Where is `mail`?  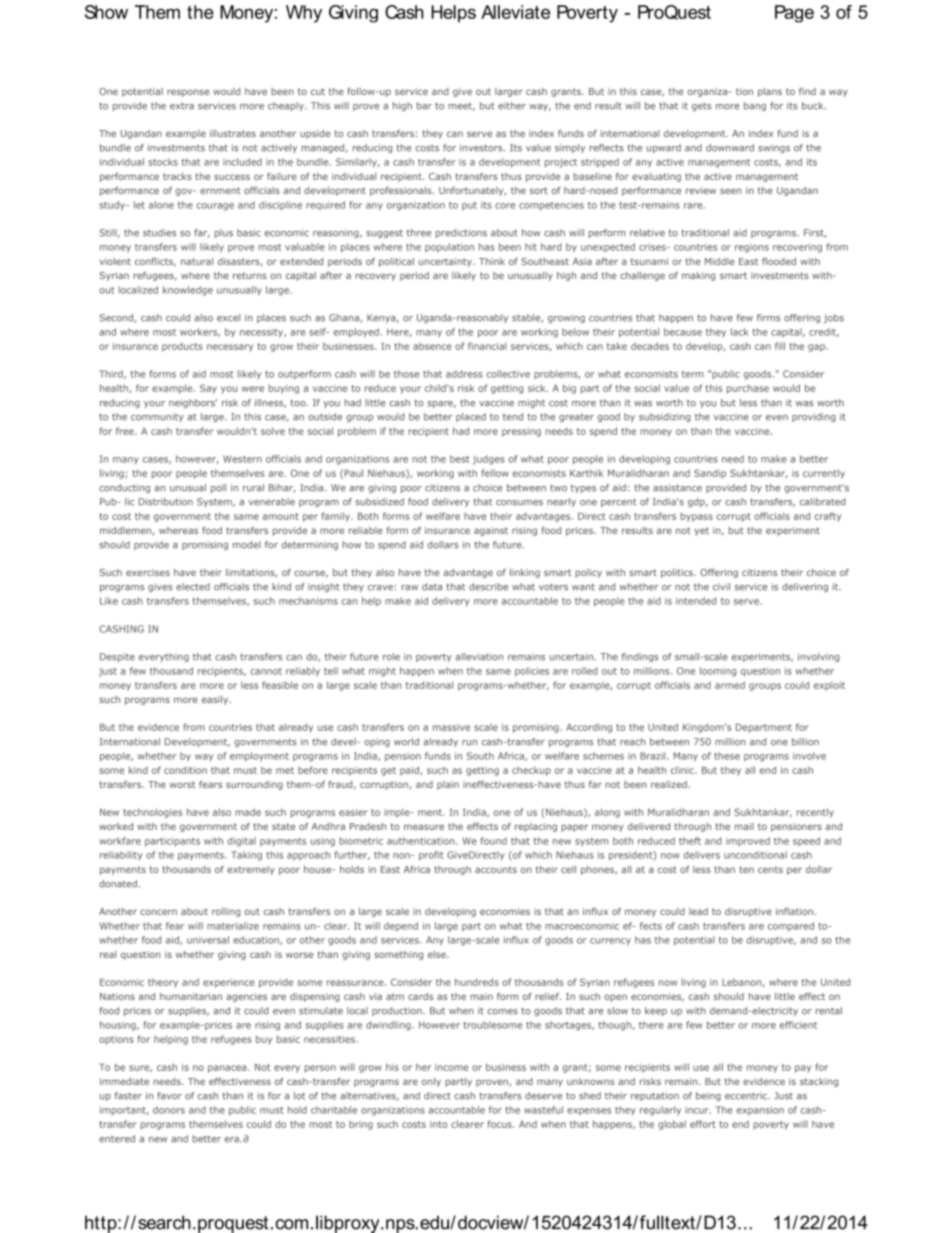 mail is located at coordinates (744, 826).
